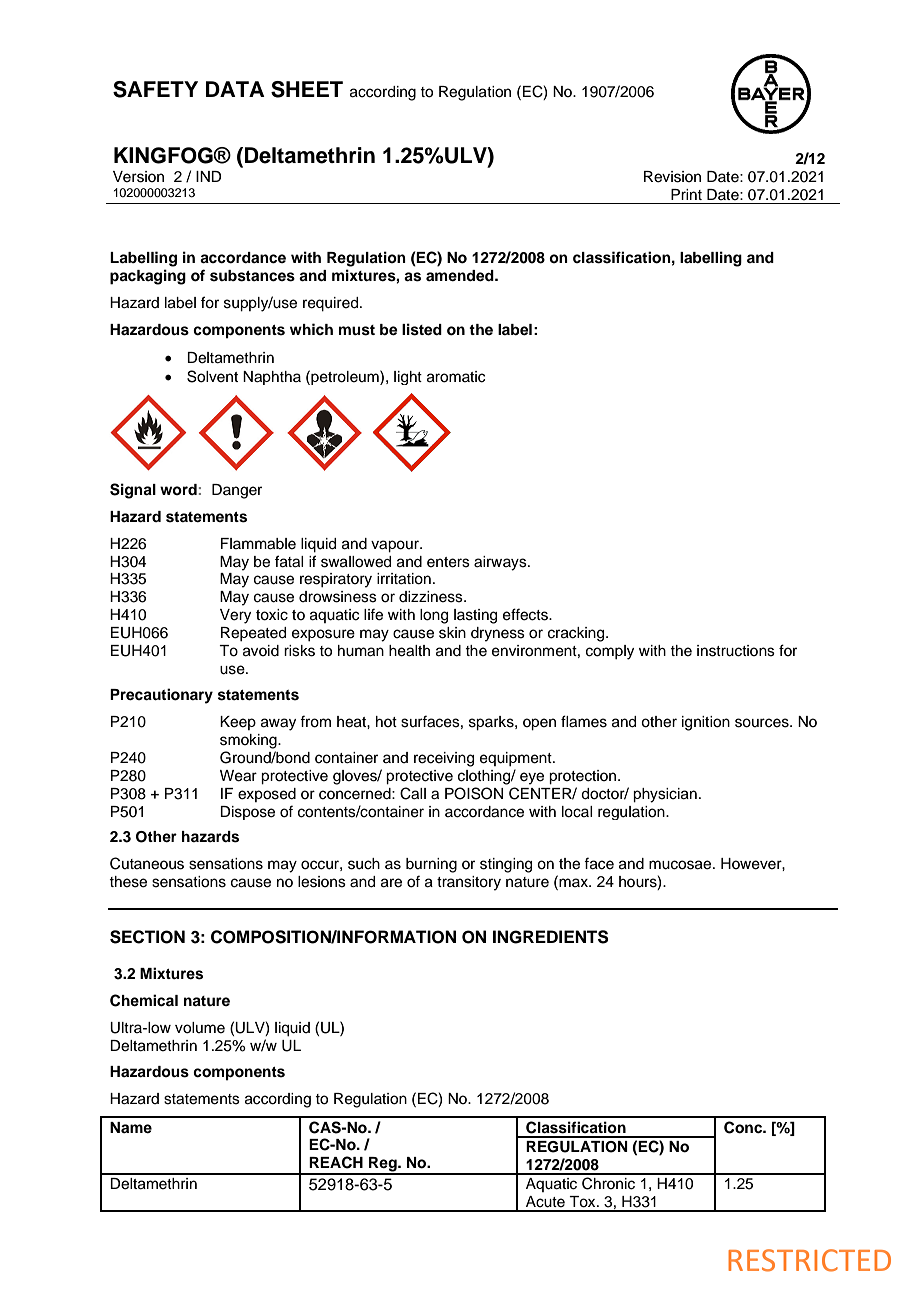 The width and height of the page is (924, 1308). Describe the element at coordinates (452, 633) in the page. I see `skin` at that location.
